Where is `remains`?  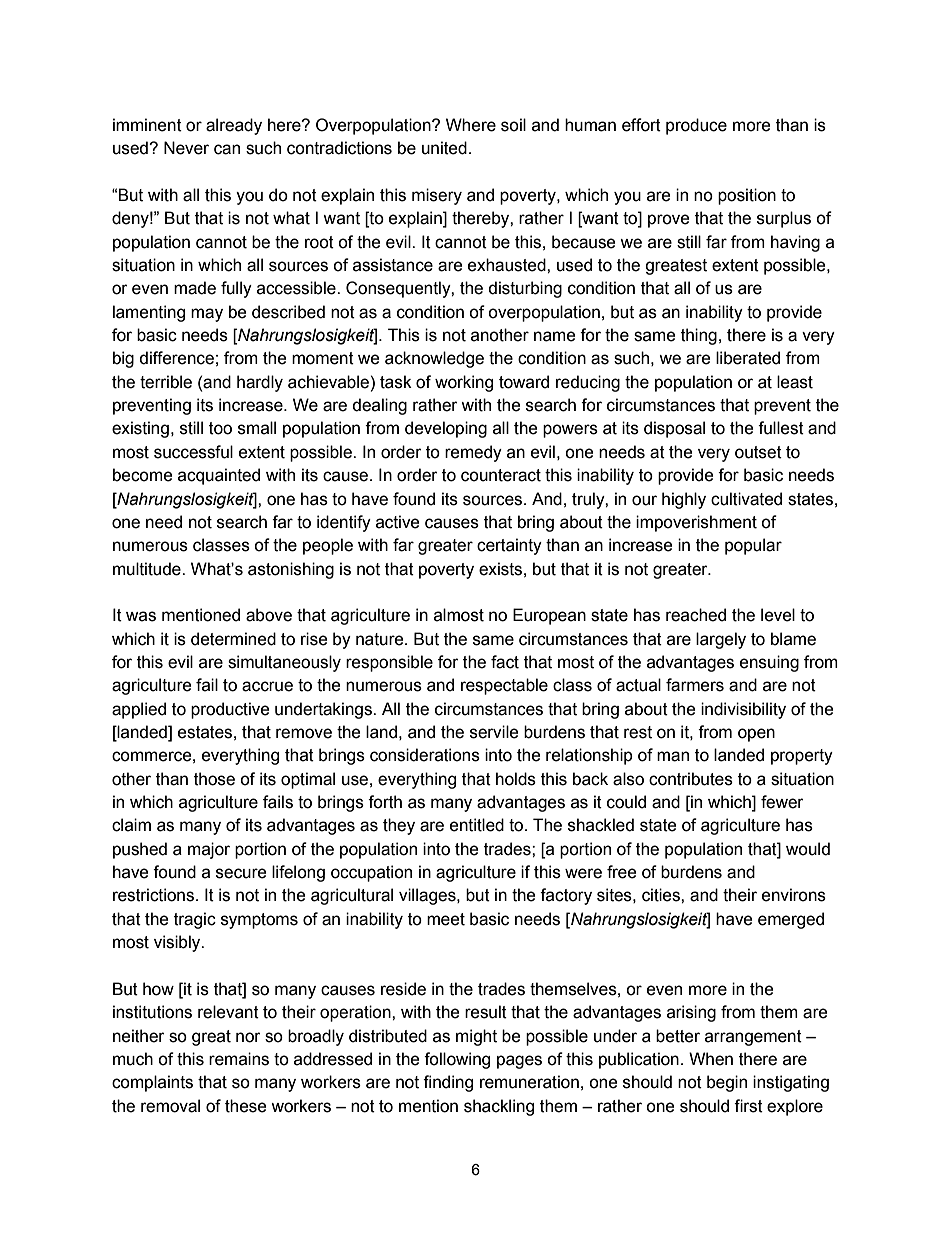
remains is located at coordinates (239, 1059).
